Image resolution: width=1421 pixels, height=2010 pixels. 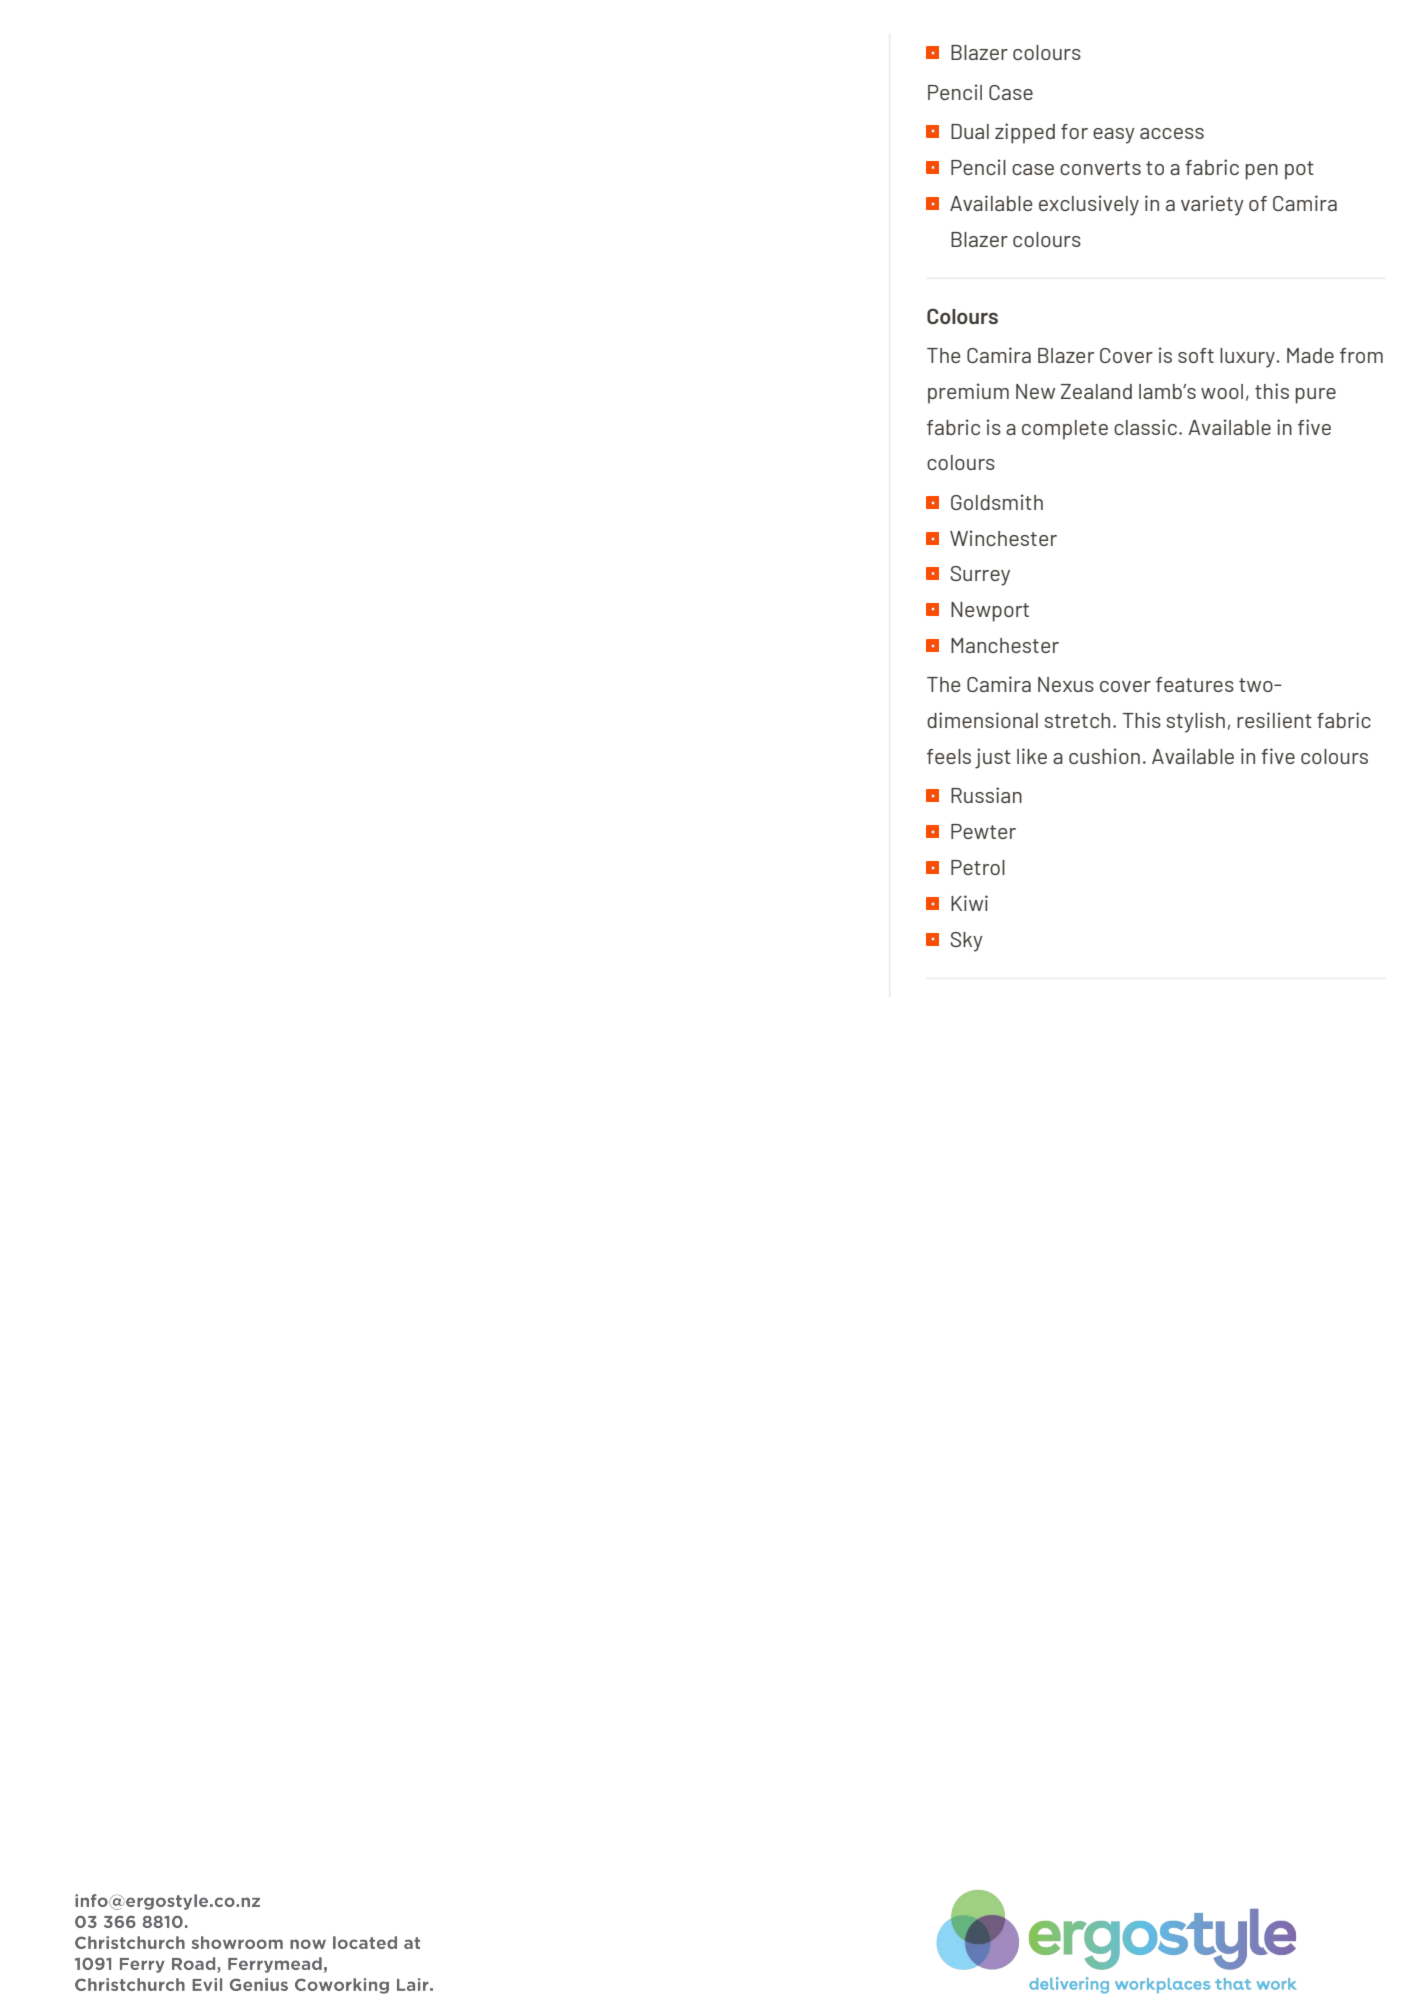 What do you see at coordinates (969, 903) in the screenshot?
I see `Kiwi` at bounding box center [969, 903].
